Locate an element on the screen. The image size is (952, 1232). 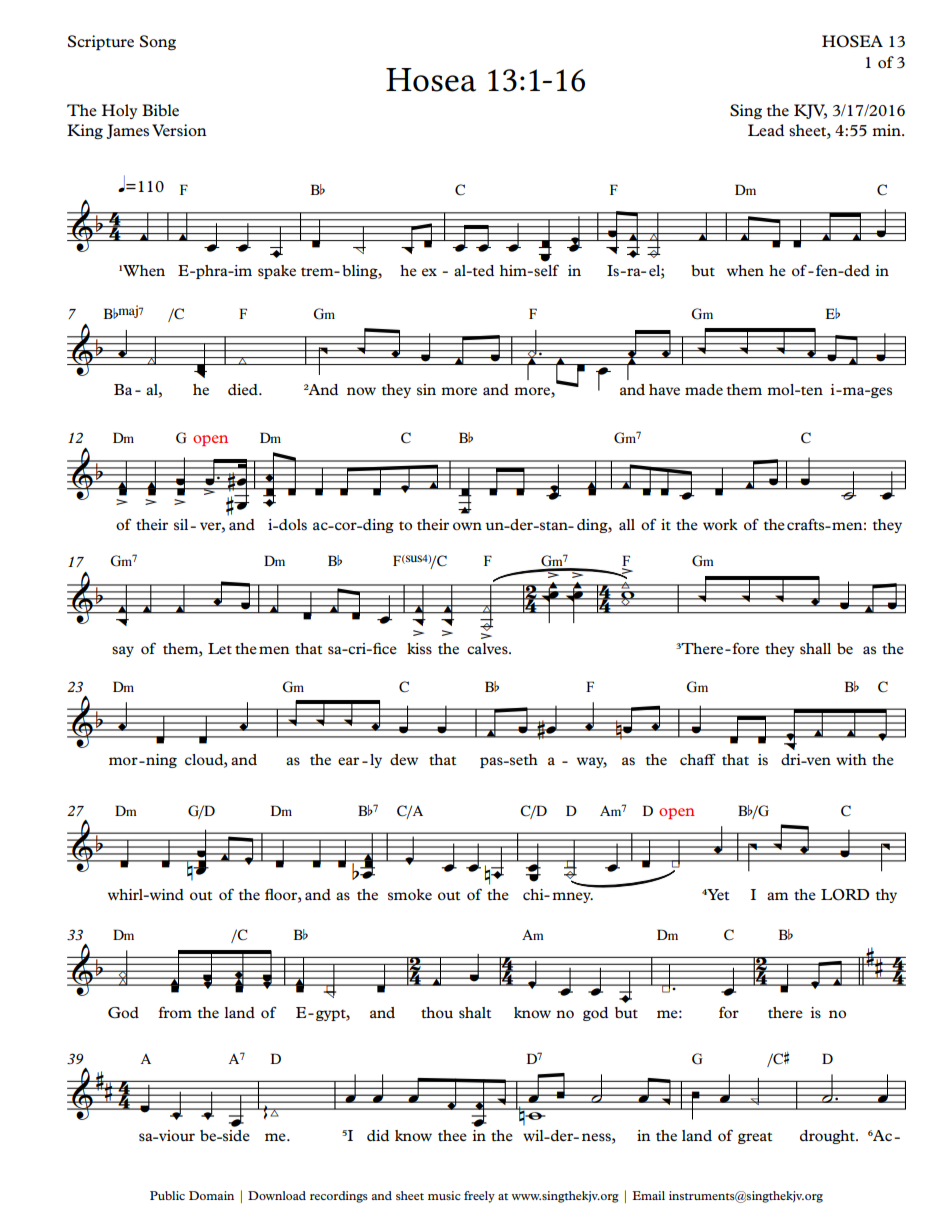
calves is located at coordinates (488, 648).
